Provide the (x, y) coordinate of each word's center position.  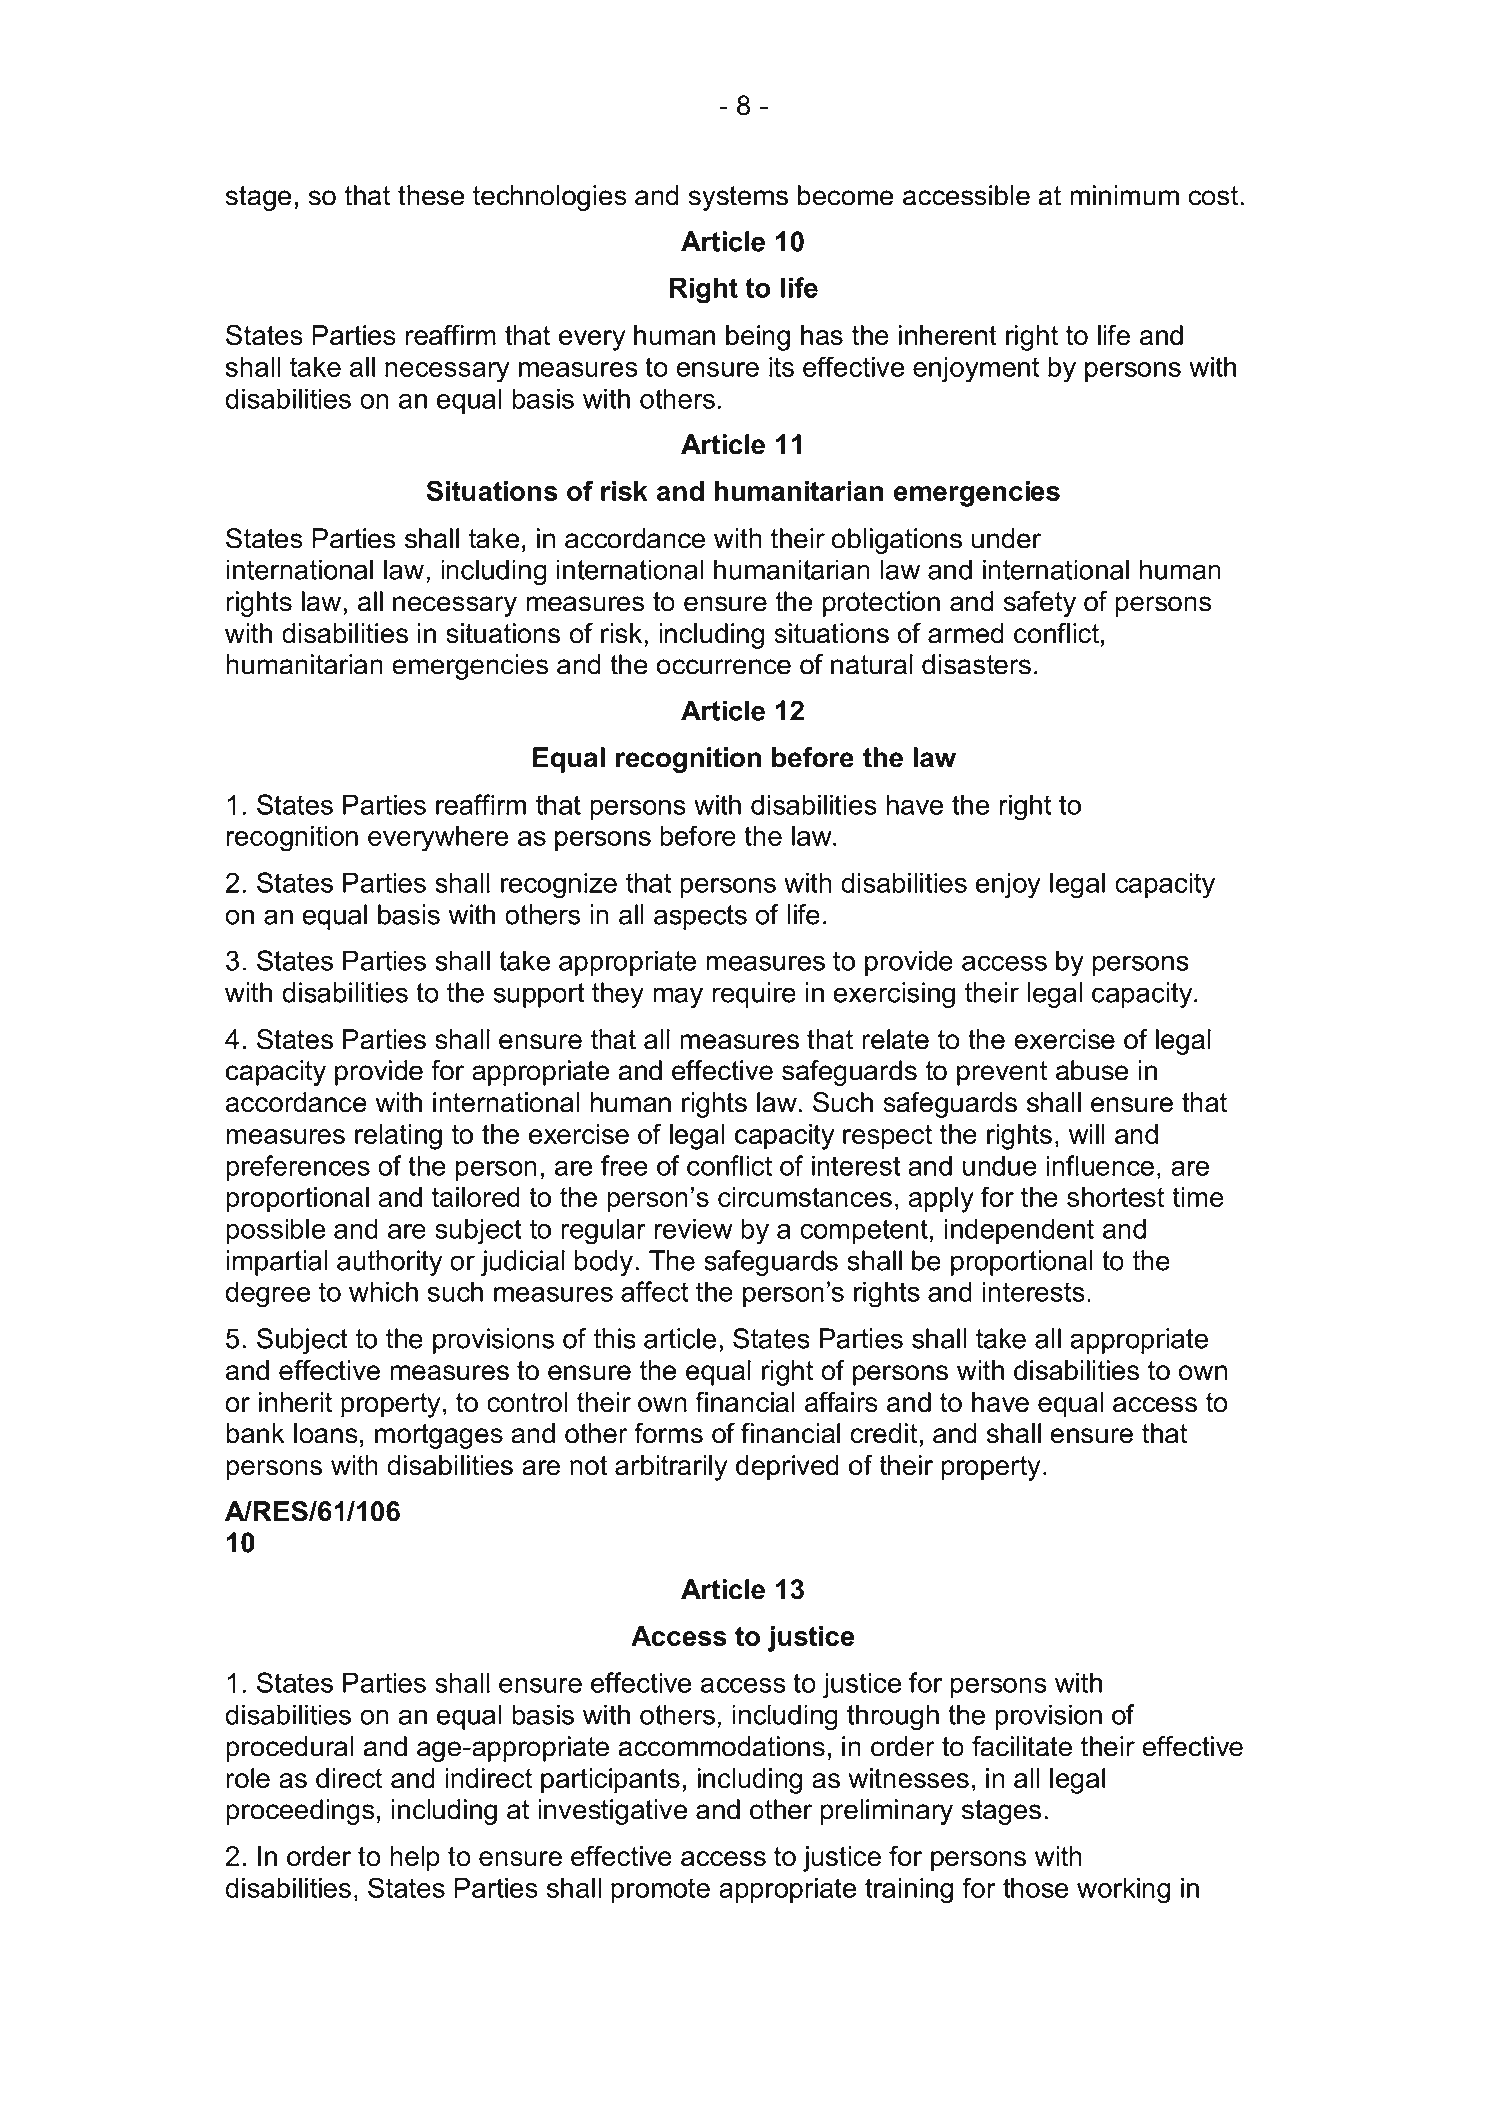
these (431, 195)
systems (738, 198)
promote (660, 1890)
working (1123, 1891)
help (415, 1859)
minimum (1124, 195)
